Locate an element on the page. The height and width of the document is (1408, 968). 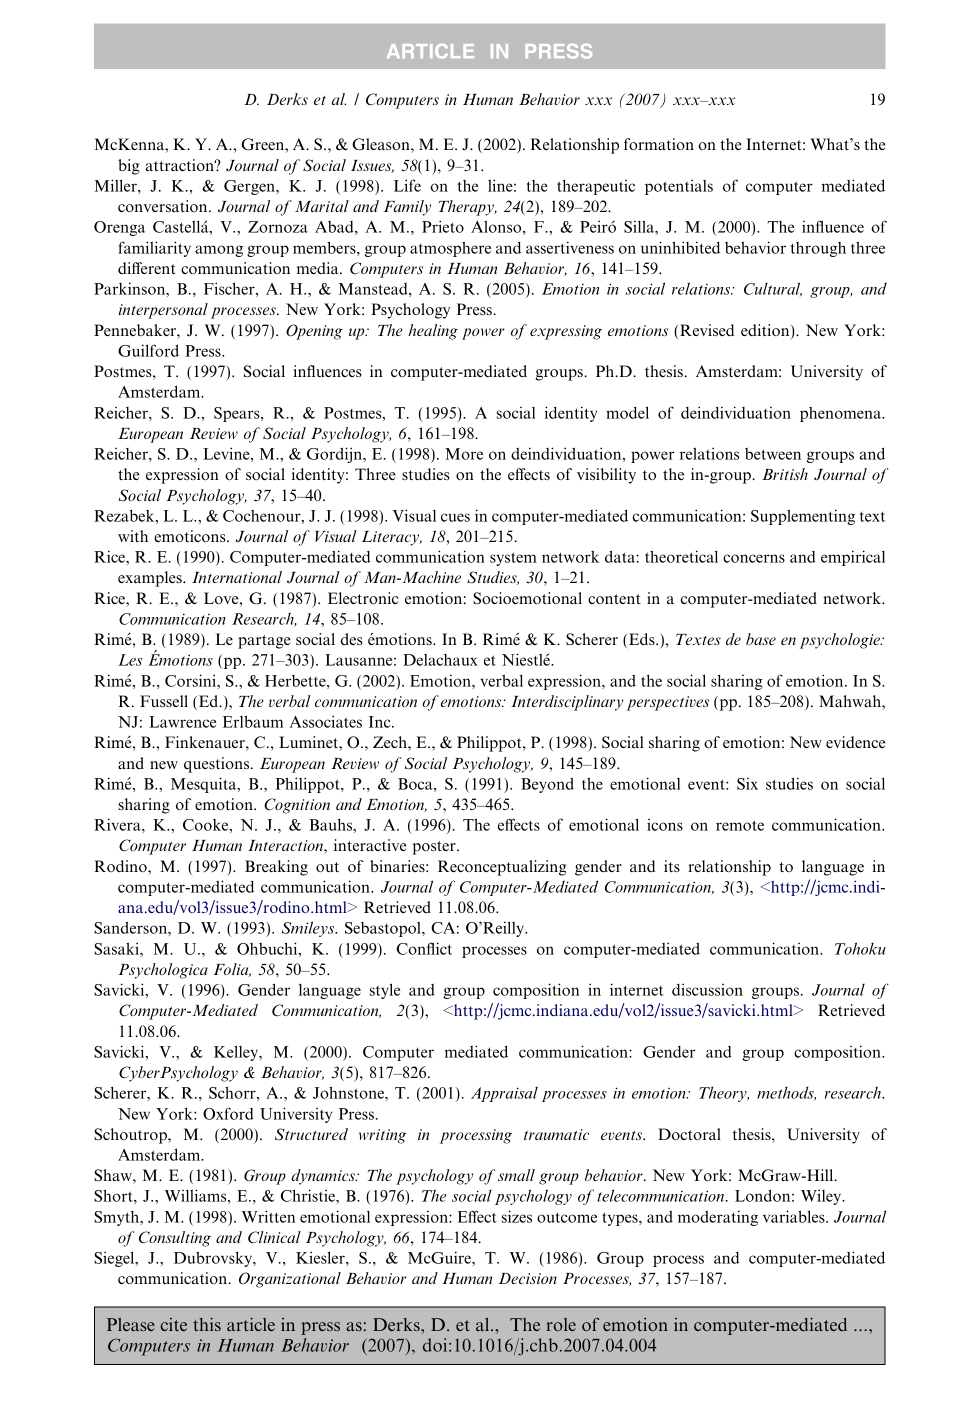
Gergen is located at coordinates (250, 187).
